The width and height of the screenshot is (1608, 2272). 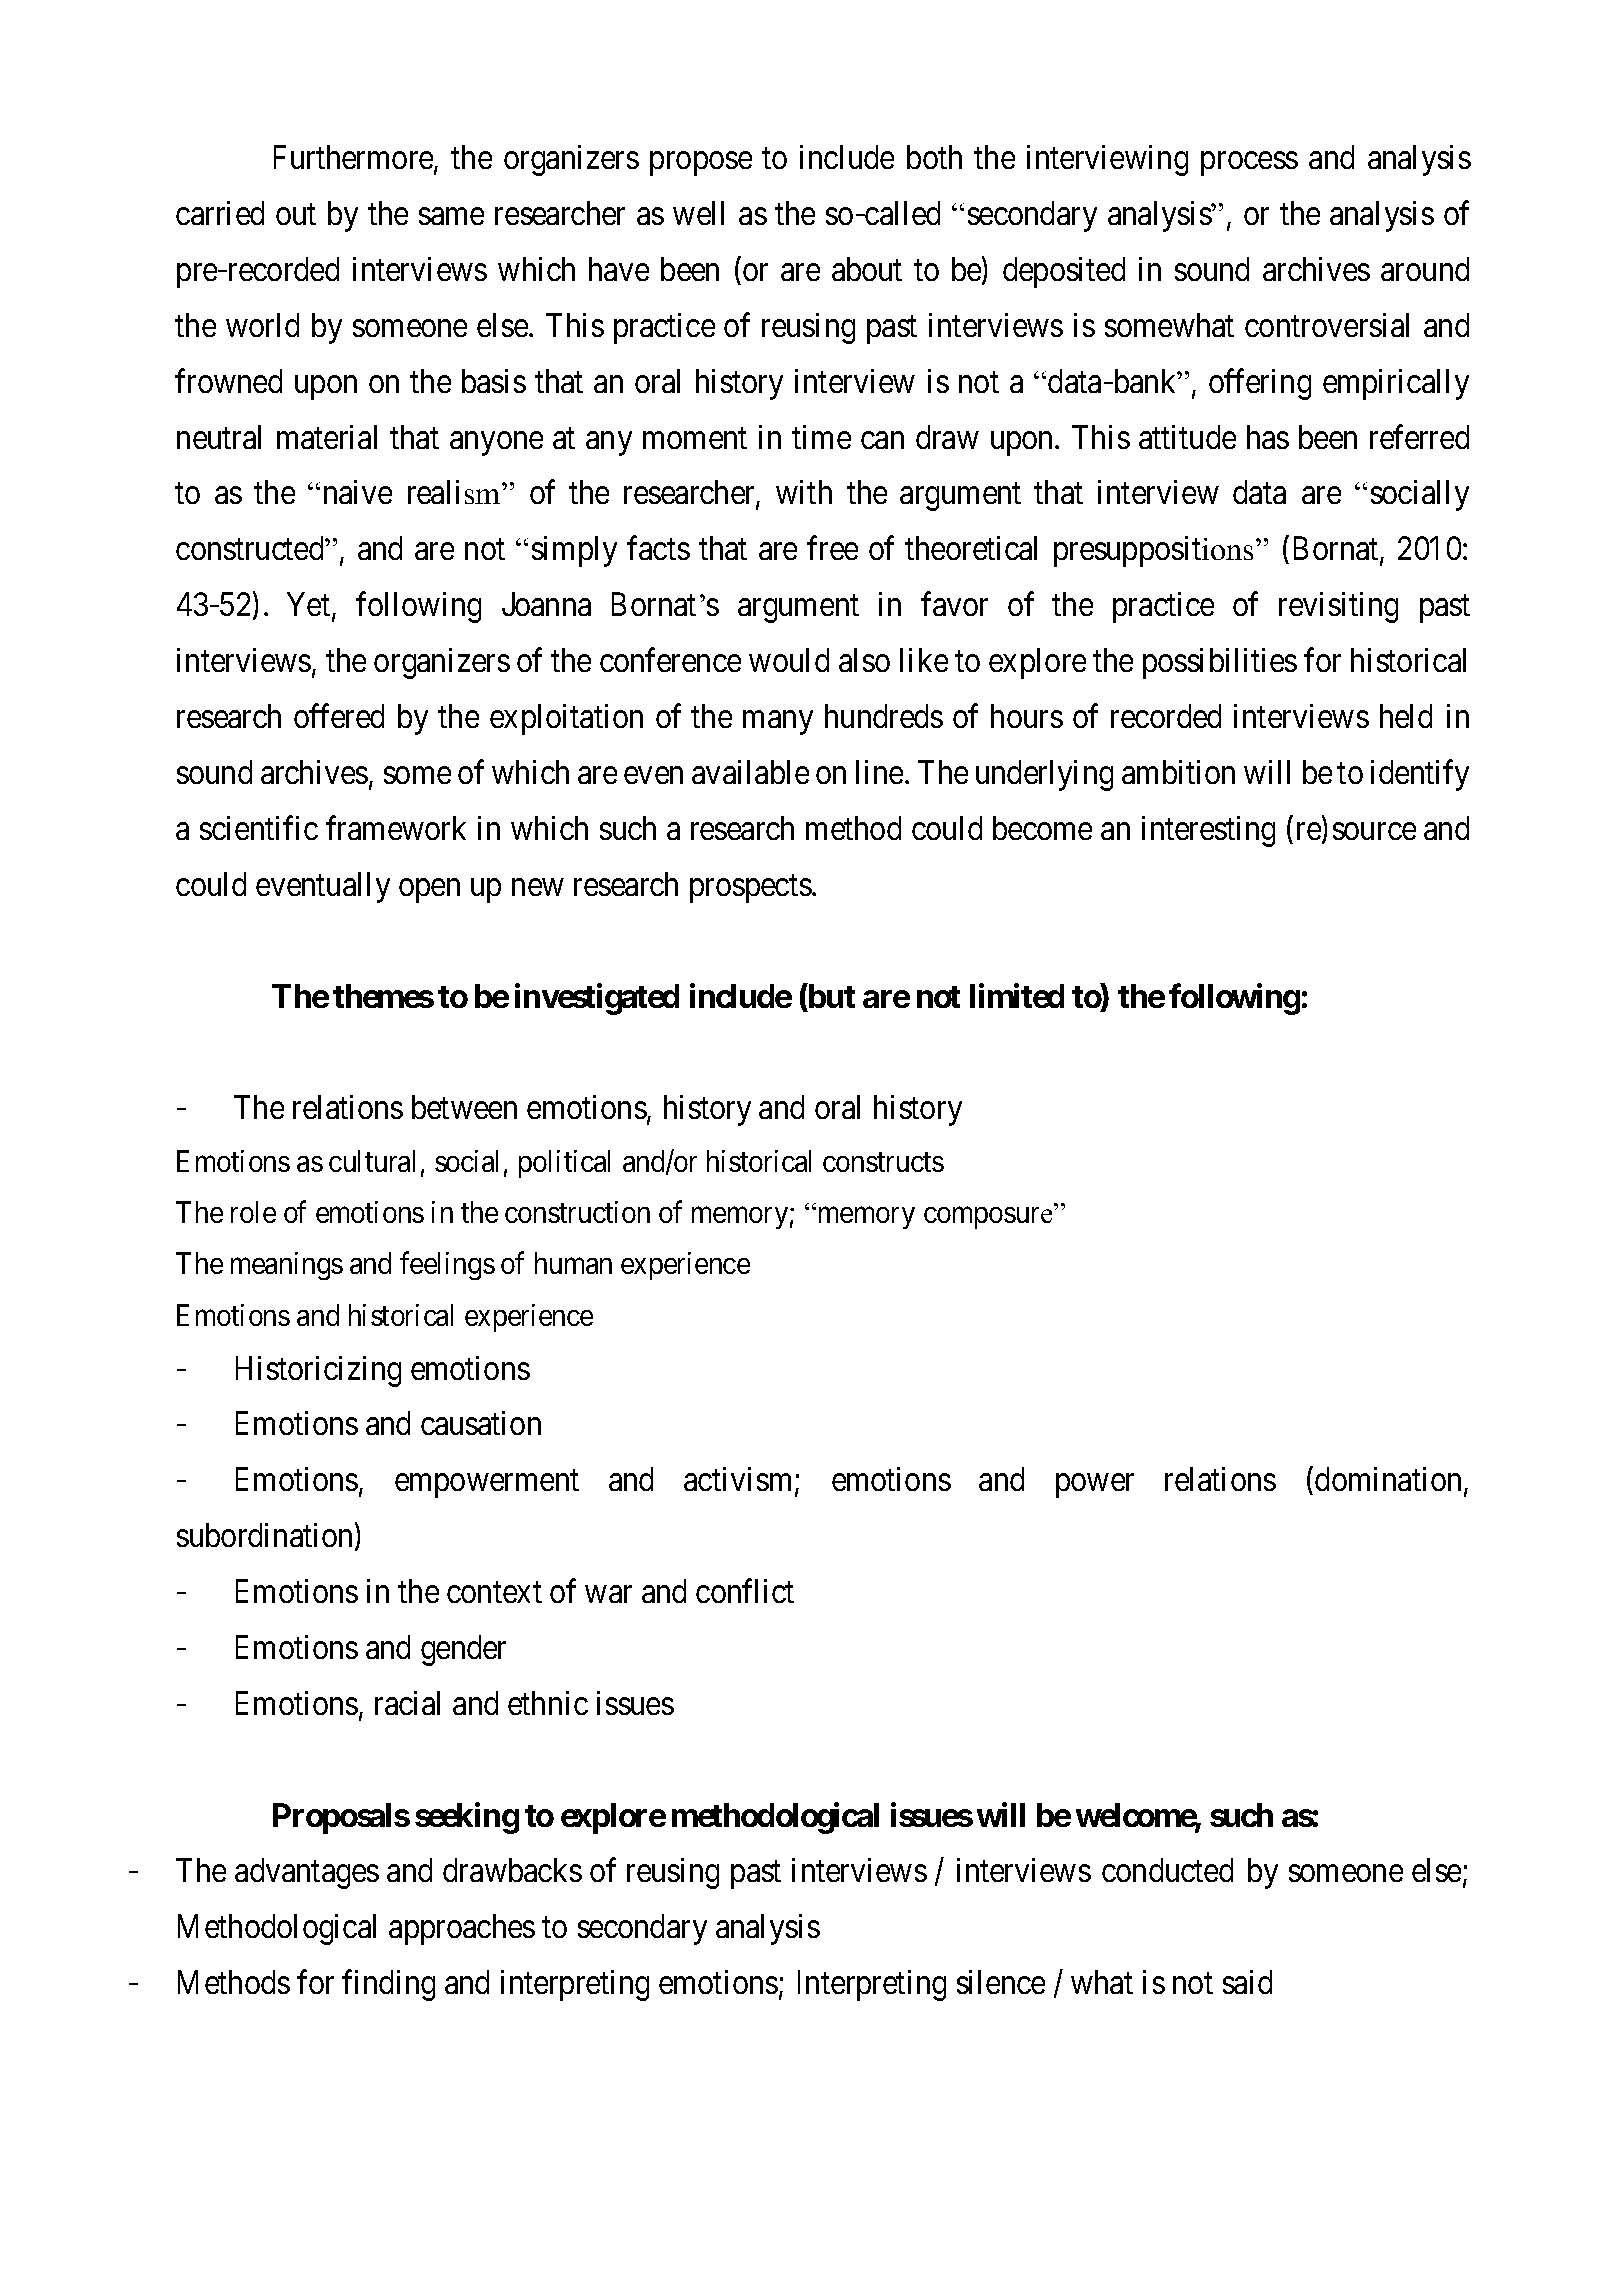 What do you see at coordinates (883, 1162) in the screenshot?
I see `constructs` at bounding box center [883, 1162].
